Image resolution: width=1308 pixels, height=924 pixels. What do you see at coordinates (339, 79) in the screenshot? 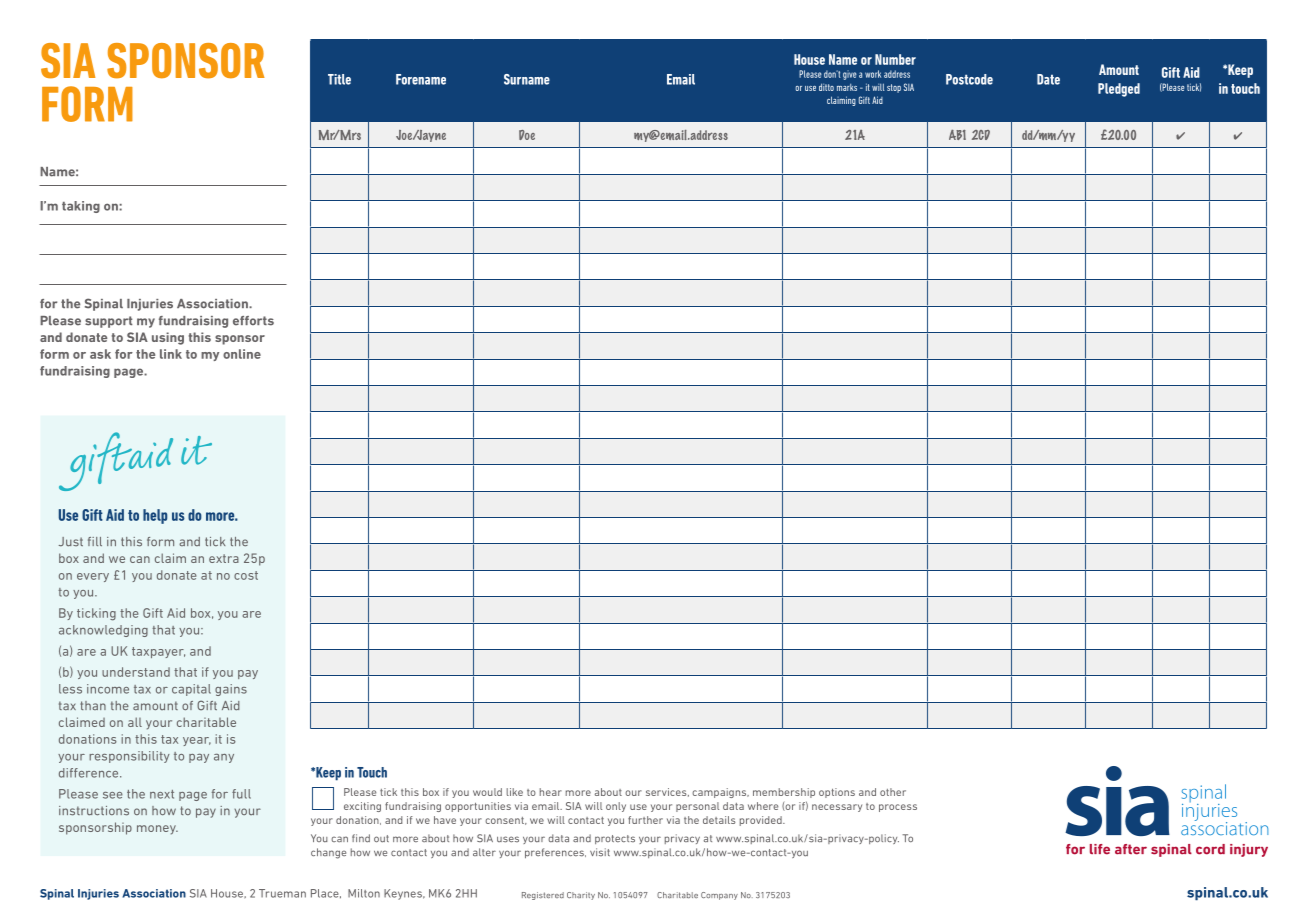
I see `Title` at bounding box center [339, 79].
